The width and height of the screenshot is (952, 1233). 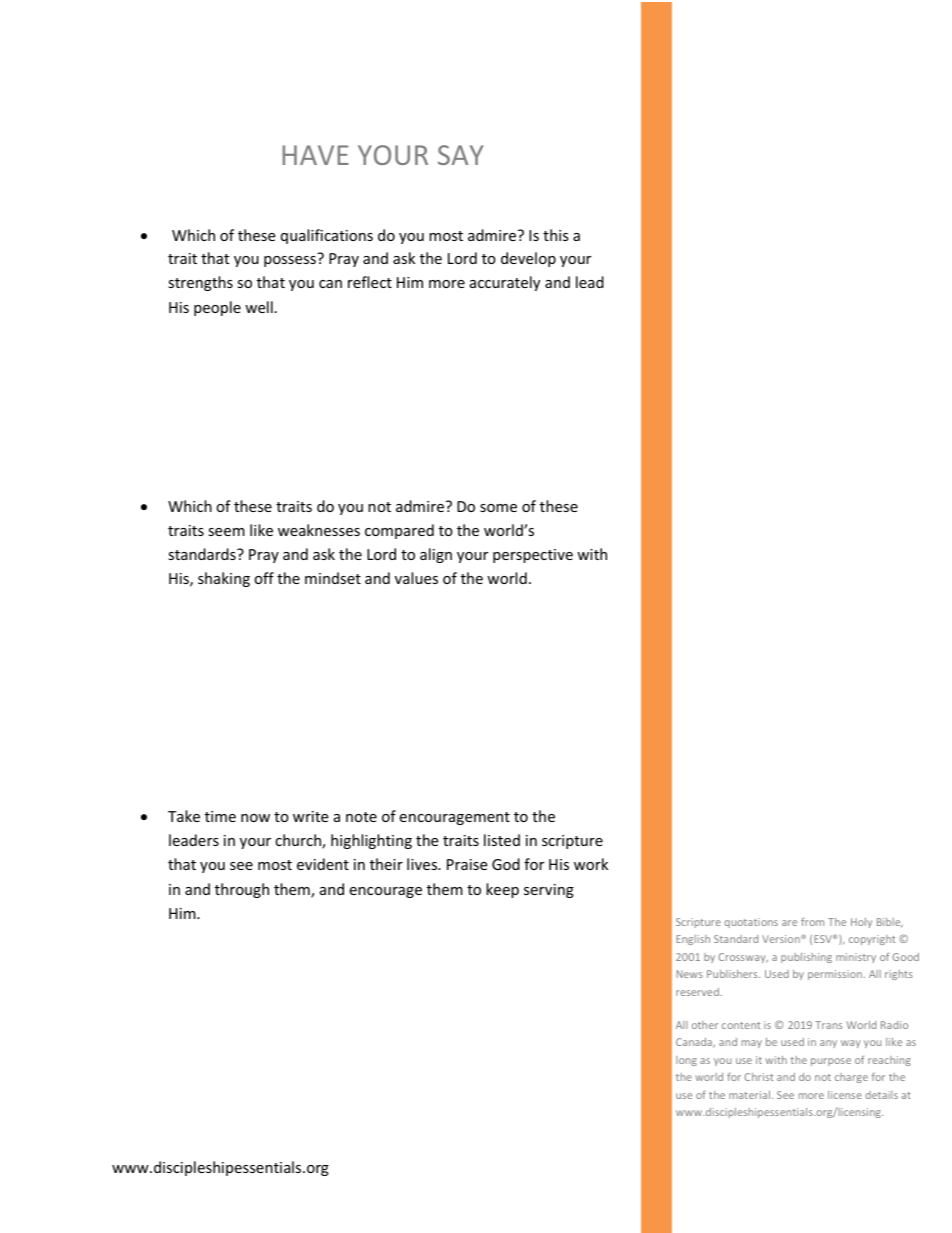 What do you see at coordinates (259, 307) in the screenshot?
I see `well` at bounding box center [259, 307].
